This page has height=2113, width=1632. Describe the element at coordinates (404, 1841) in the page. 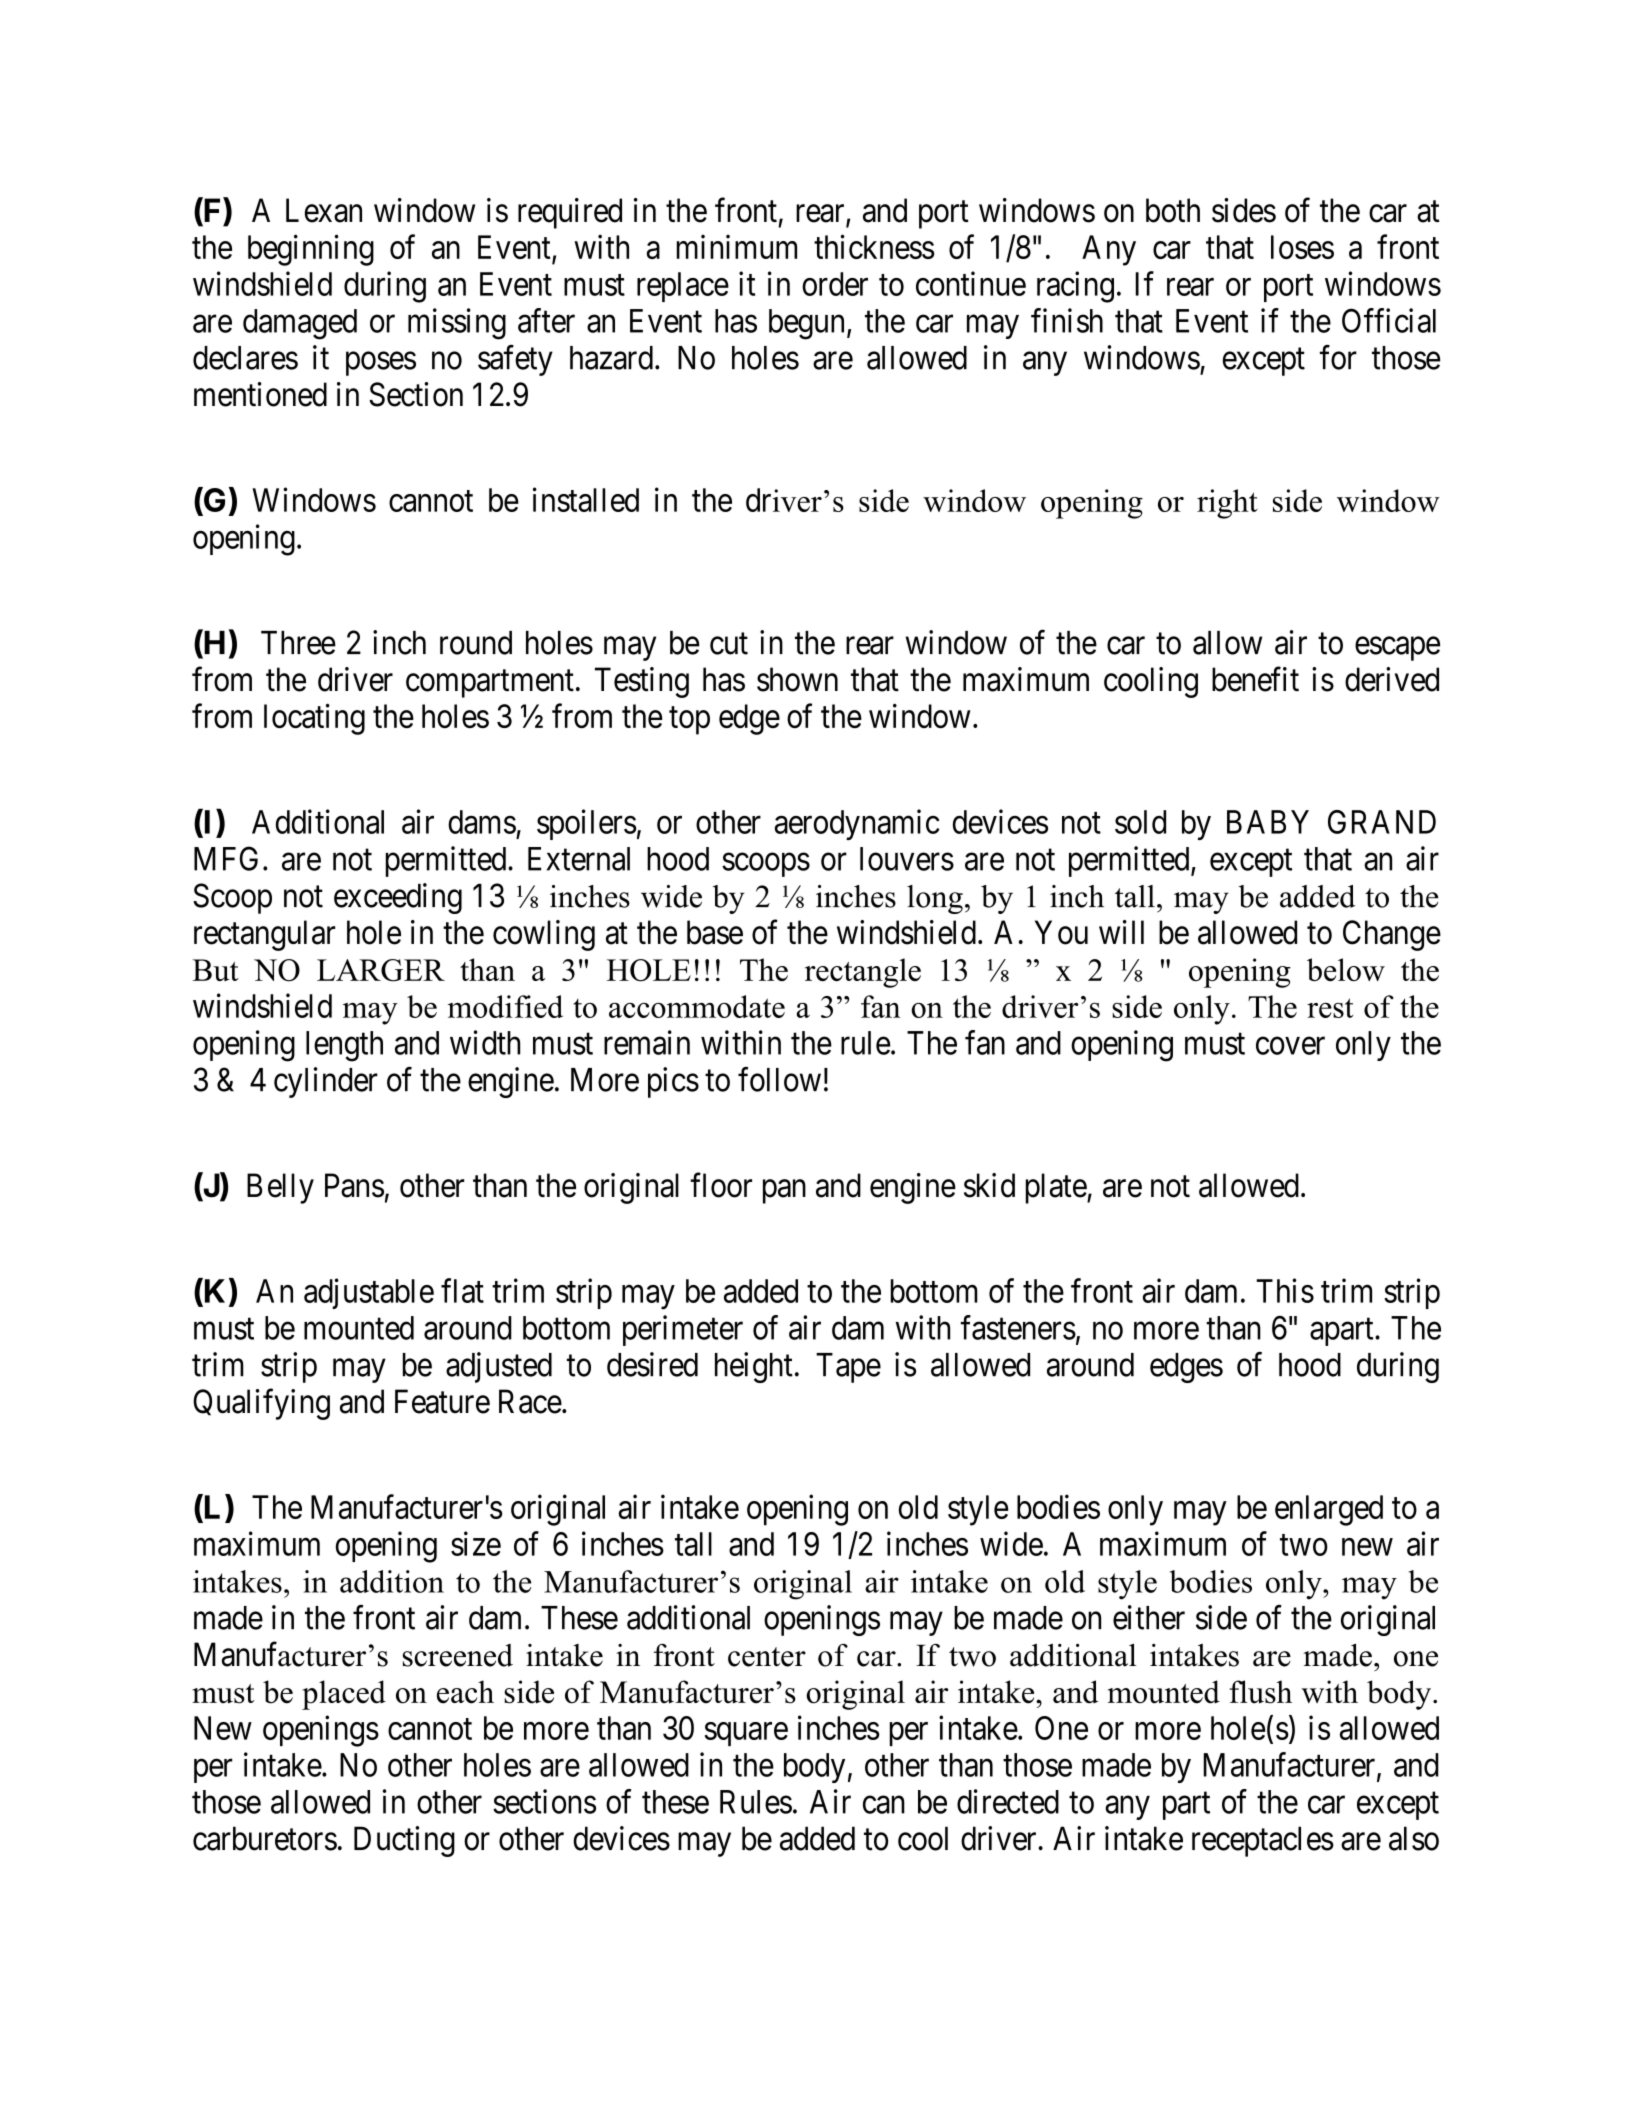

I see `Ducting` at that location.
